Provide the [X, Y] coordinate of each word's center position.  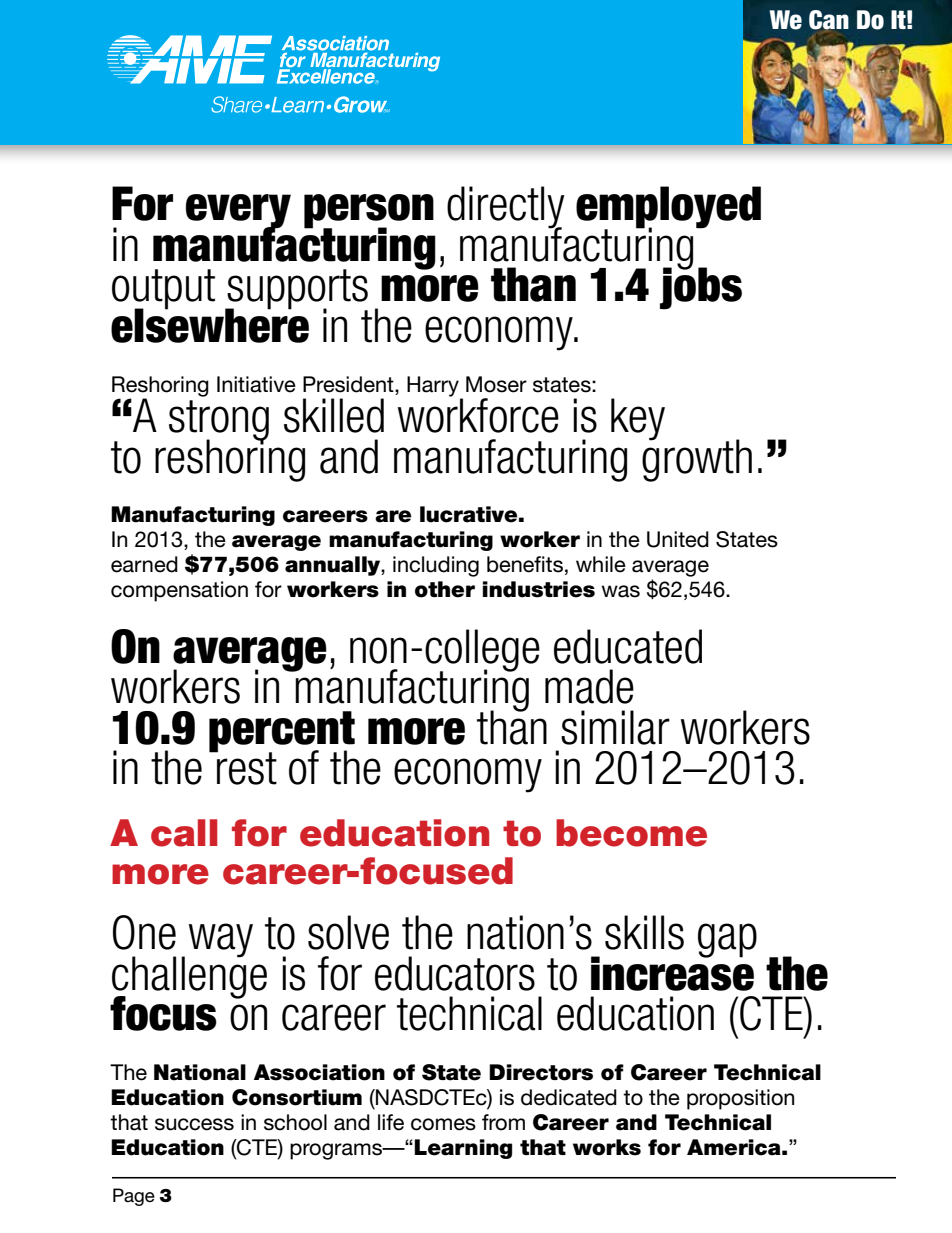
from [503, 1122]
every [238, 212]
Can [829, 20]
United [678, 539]
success [194, 1124]
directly [506, 208]
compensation [179, 591]
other [445, 589]
